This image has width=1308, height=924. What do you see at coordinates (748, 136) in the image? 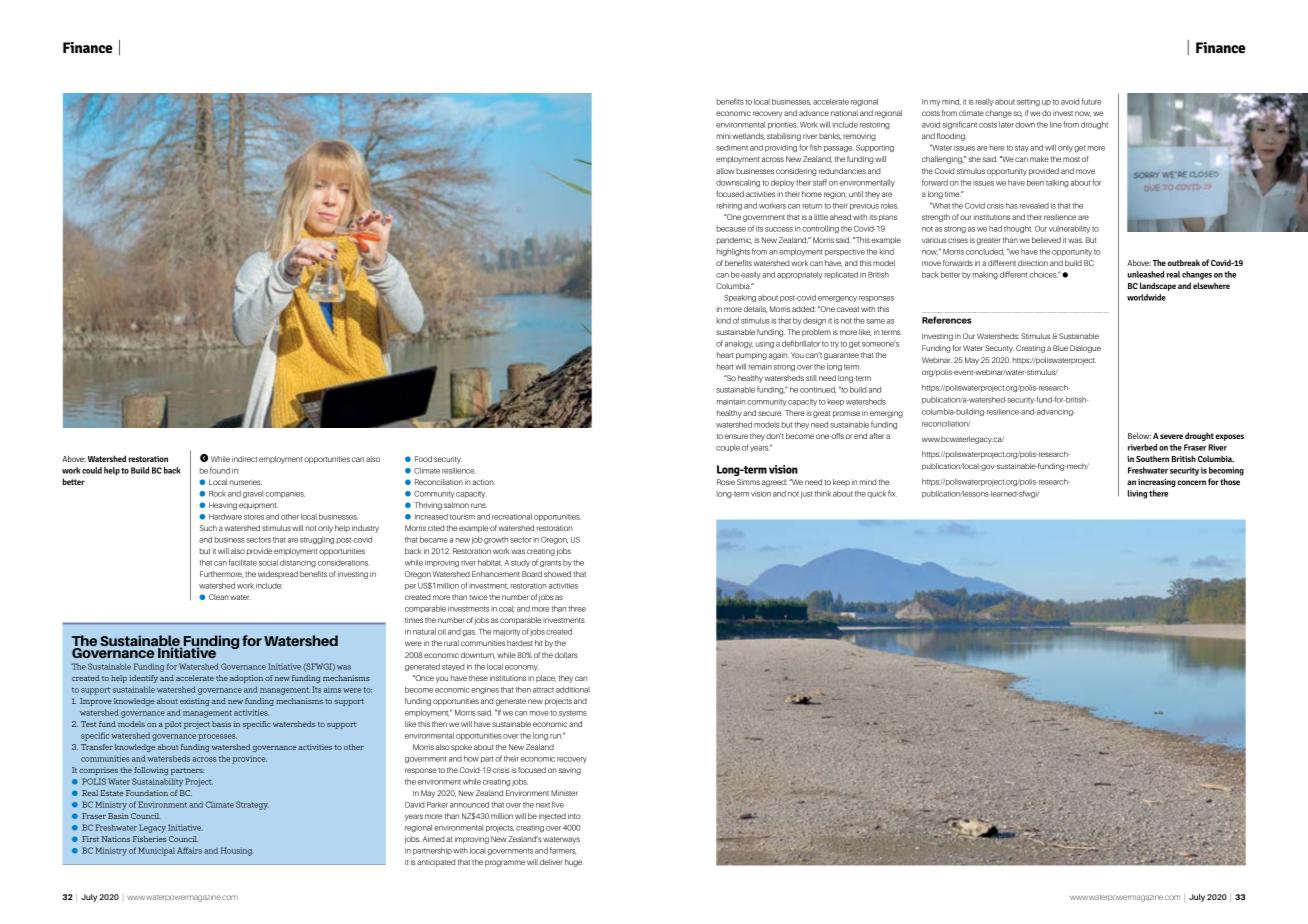
I see `wetlands` at bounding box center [748, 136].
